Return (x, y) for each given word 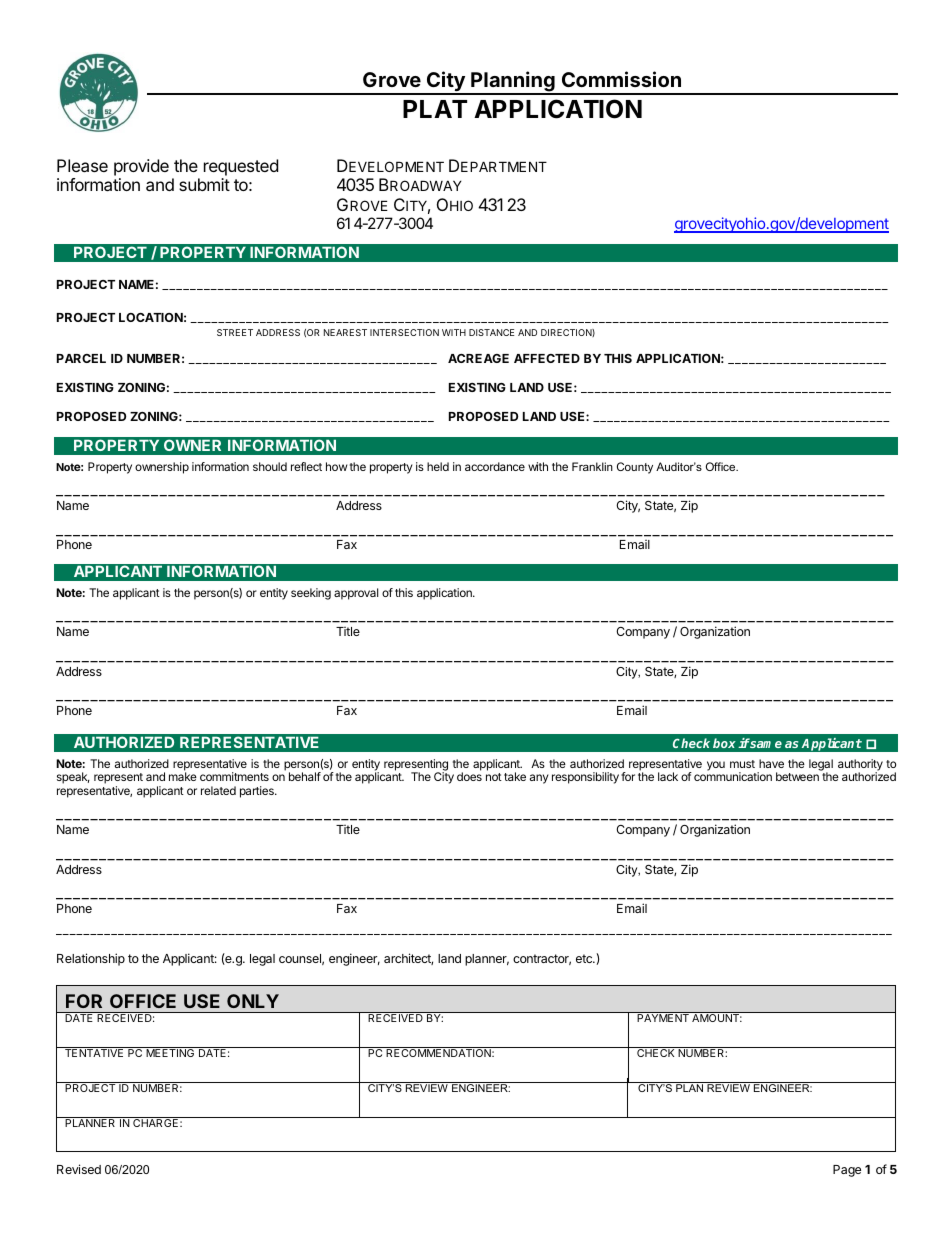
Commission (621, 79)
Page (847, 1171)
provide (141, 167)
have (771, 763)
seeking (311, 594)
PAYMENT (663, 1018)
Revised (79, 1169)
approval (356, 594)
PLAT (435, 109)
